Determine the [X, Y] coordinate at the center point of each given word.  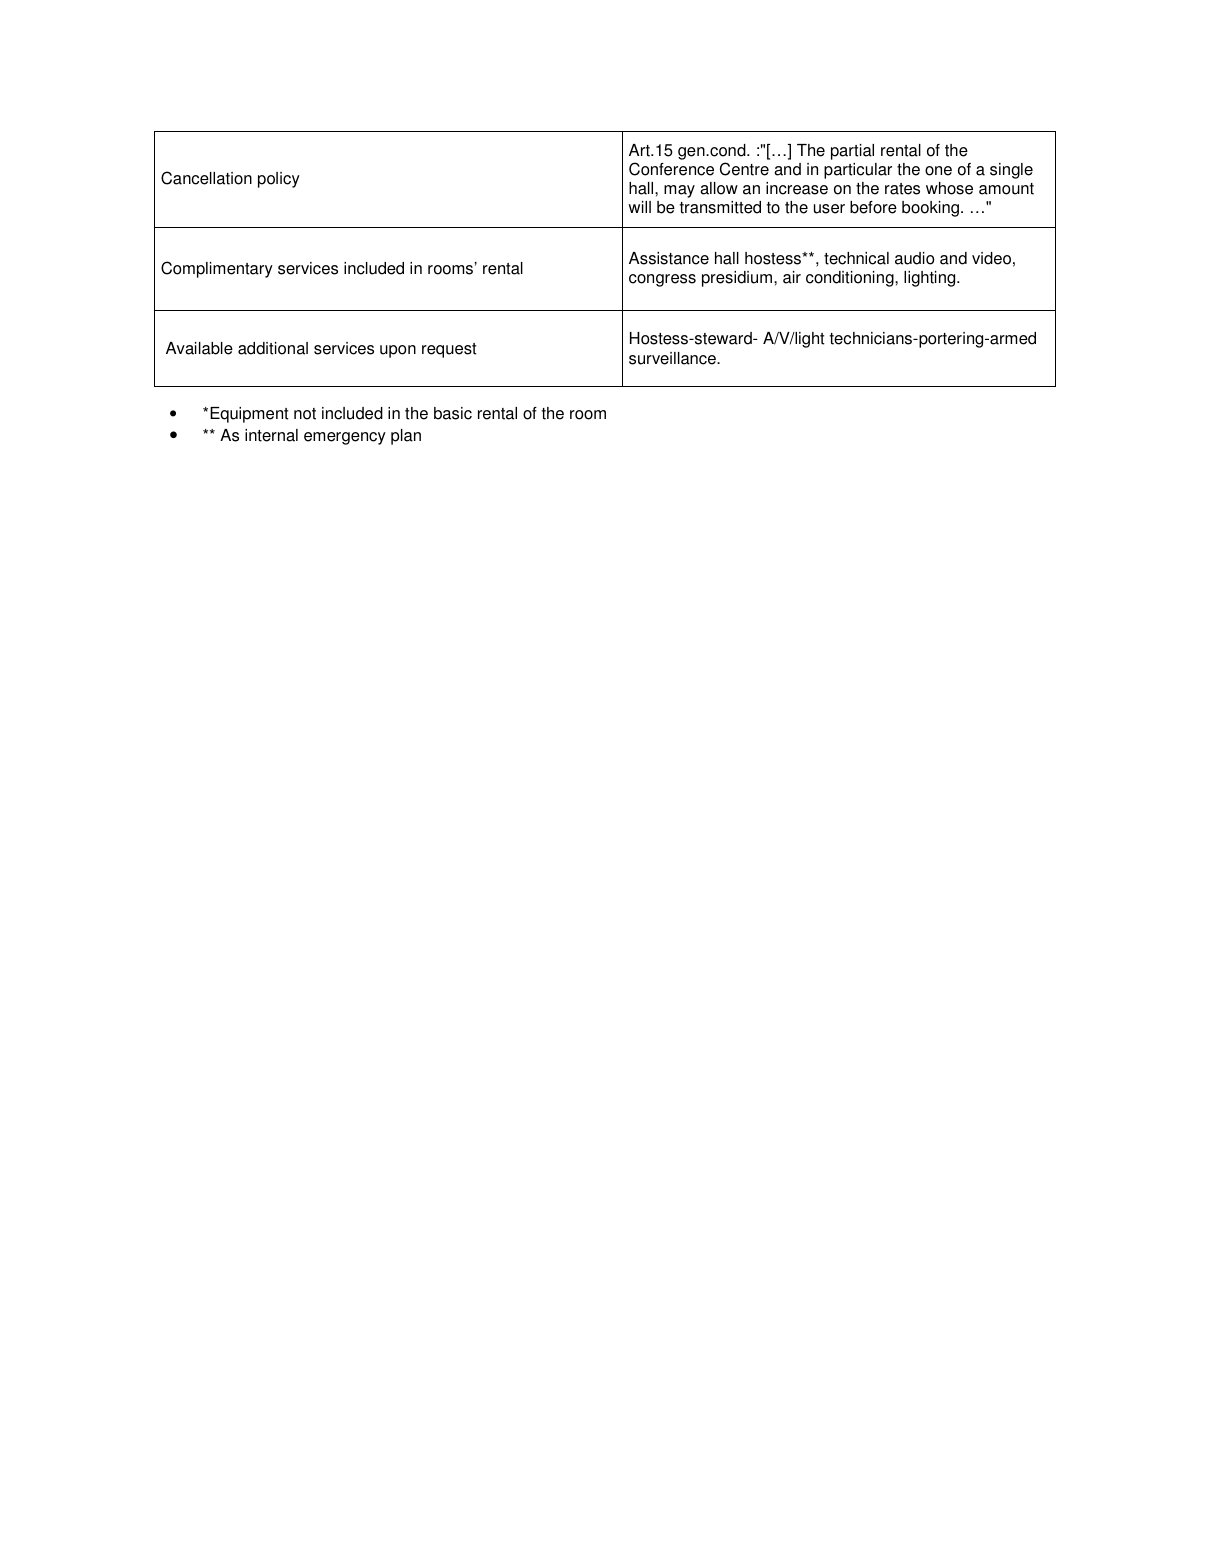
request [449, 350]
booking [930, 209]
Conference [671, 169]
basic [453, 413]
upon [398, 351]
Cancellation [206, 178]
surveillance [673, 358]
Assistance [669, 258]
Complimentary [217, 269]
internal [271, 435]
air [792, 277]
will [639, 207]
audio [915, 258]
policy [279, 180]
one [938, 171]
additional [273, 348]
